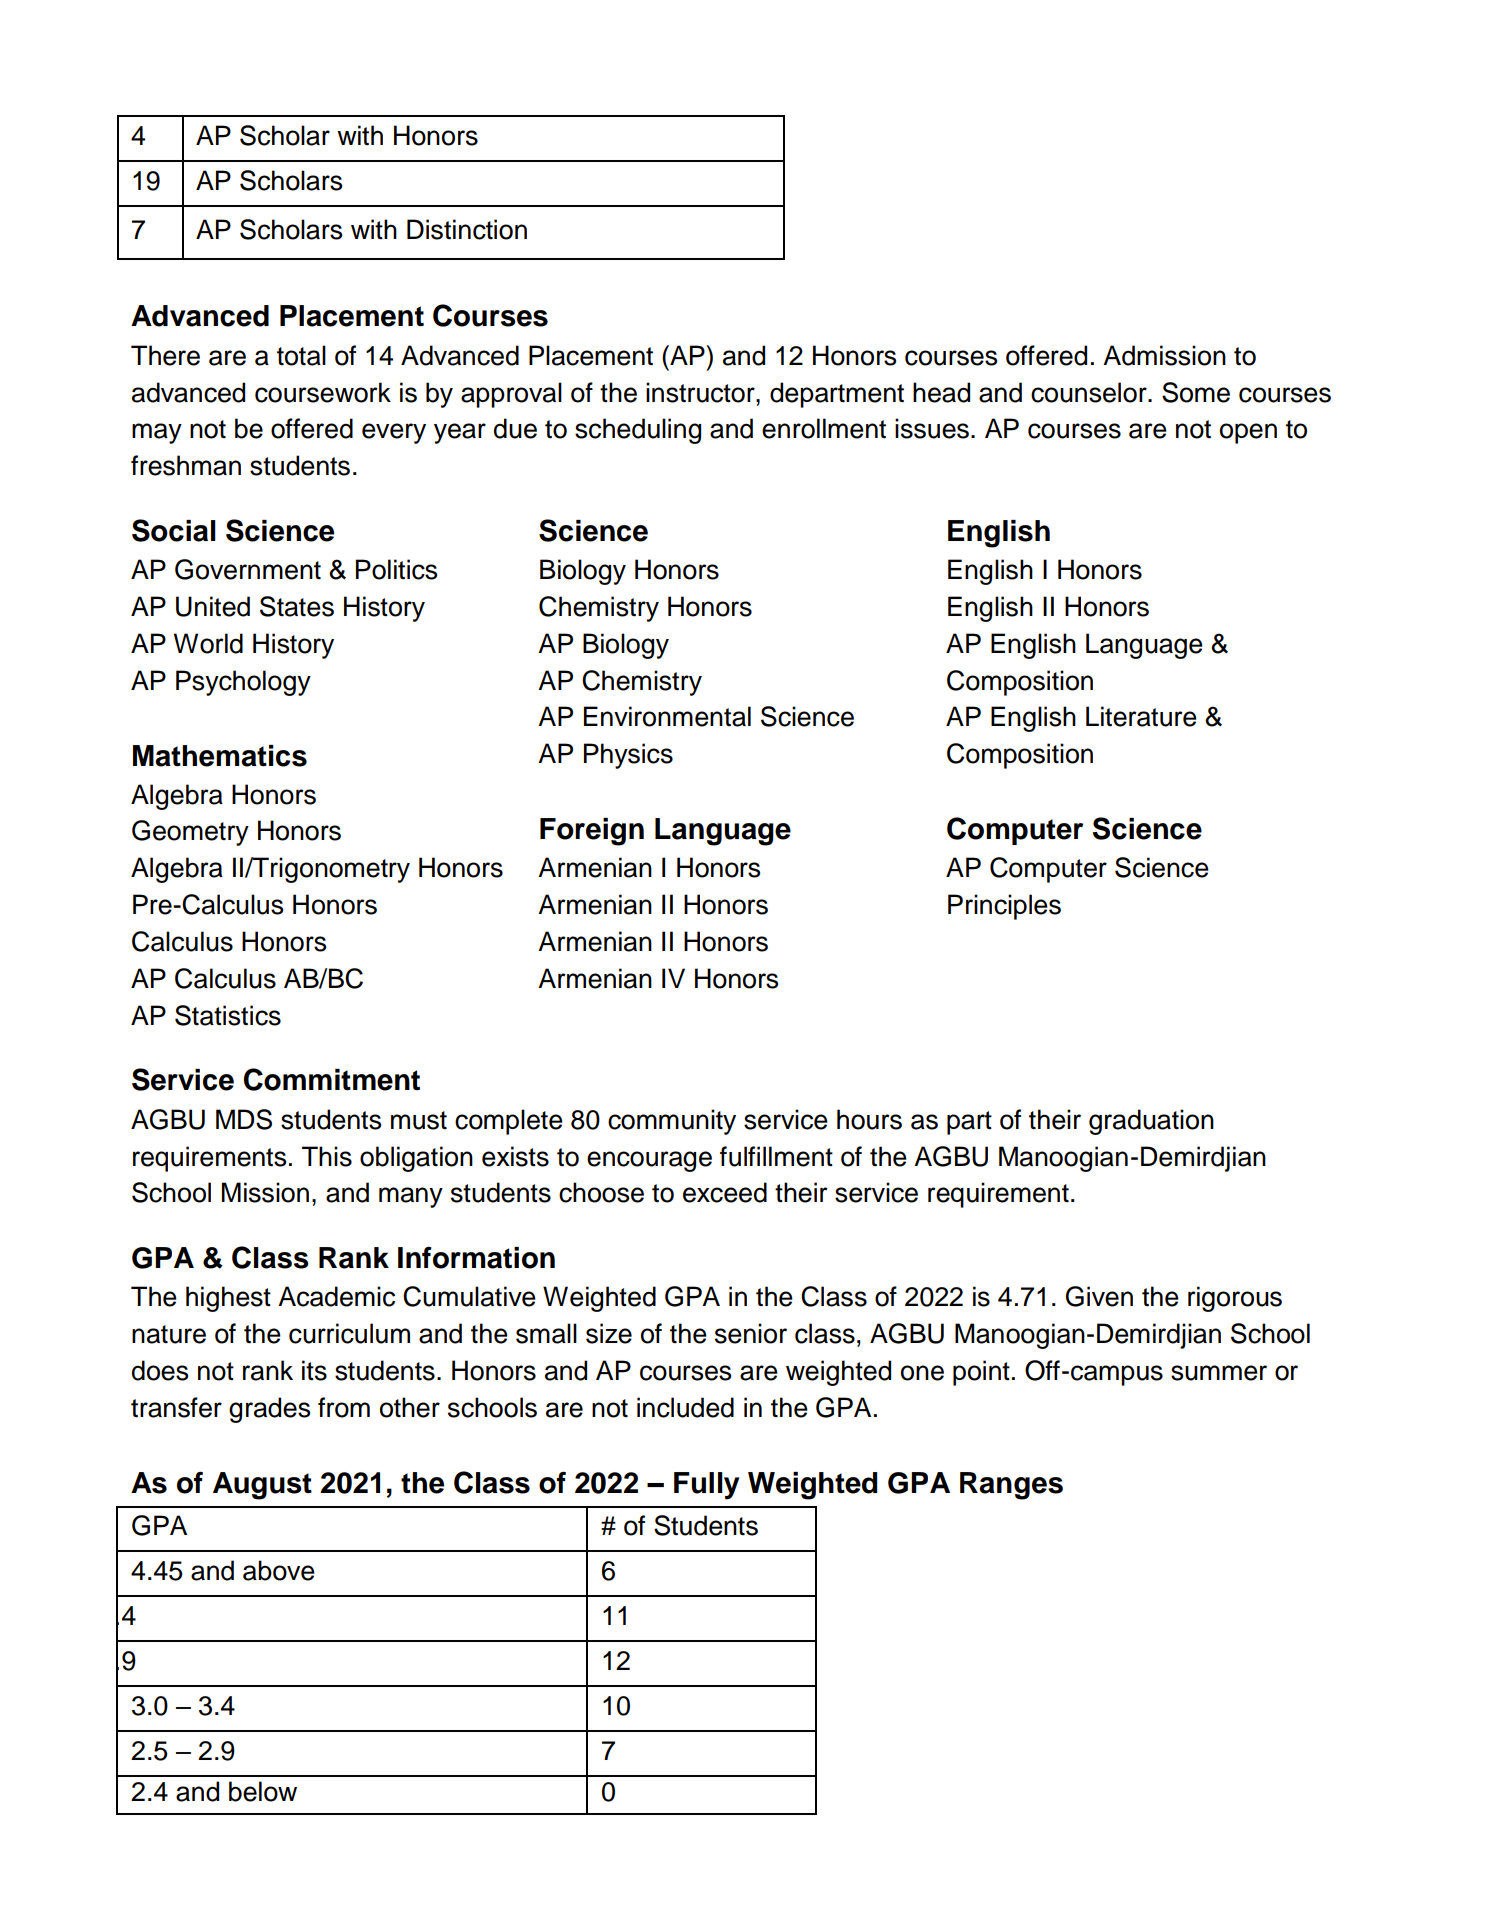  What do you see at coordinates (1141, 716) in the document?
I see `Literature` at bounding box center [1141, 716].
